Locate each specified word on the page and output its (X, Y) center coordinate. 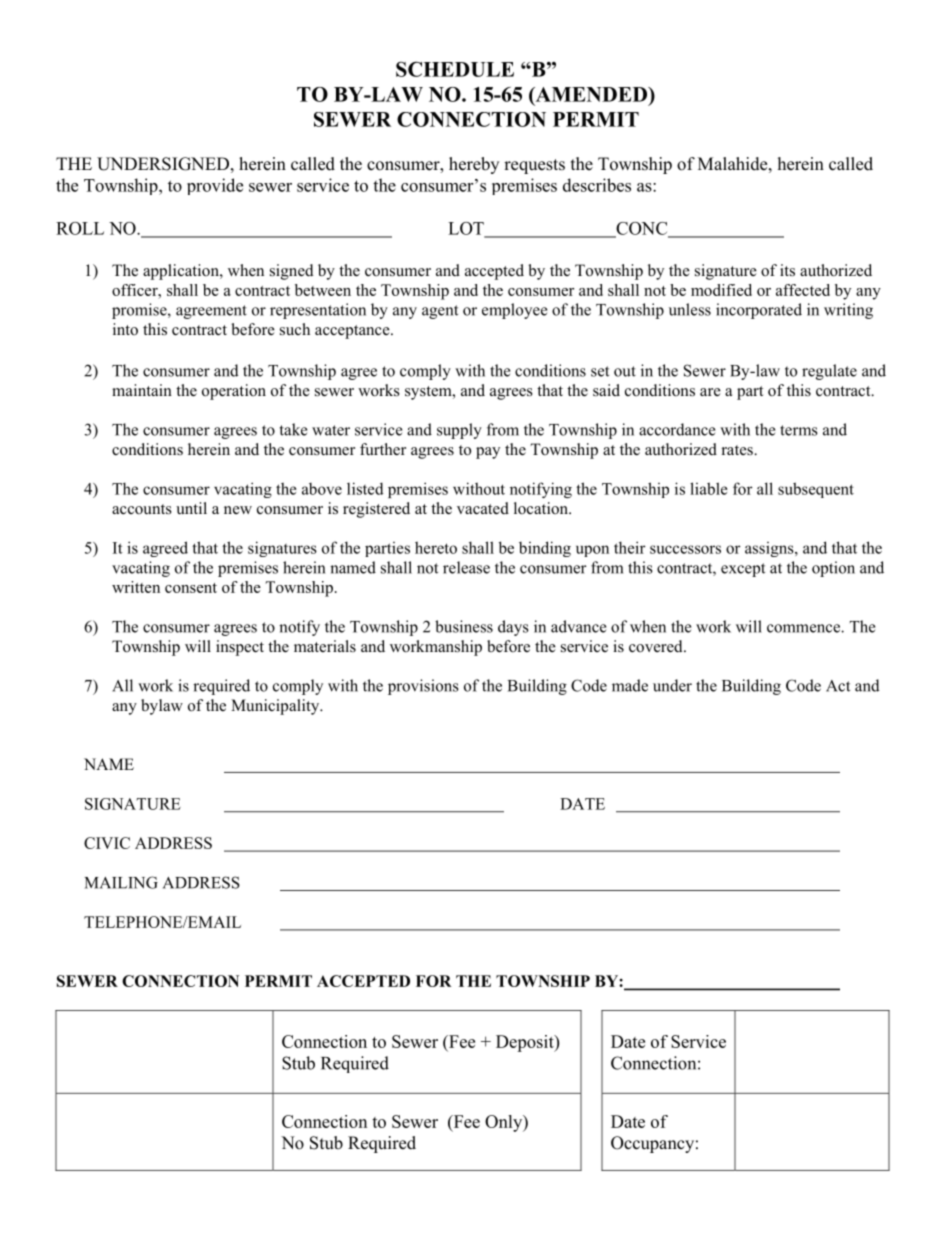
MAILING (121, 882)
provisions (423, 687)
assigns (770, 549)
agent (440, 312)
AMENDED (591, 95)
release (466, 567)
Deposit (526, 1043)
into (125, 329)
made (630, 685)
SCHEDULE (455, 69)
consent (191, 588)
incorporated (759, 311)
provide (215, 186)
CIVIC (107, 843)
